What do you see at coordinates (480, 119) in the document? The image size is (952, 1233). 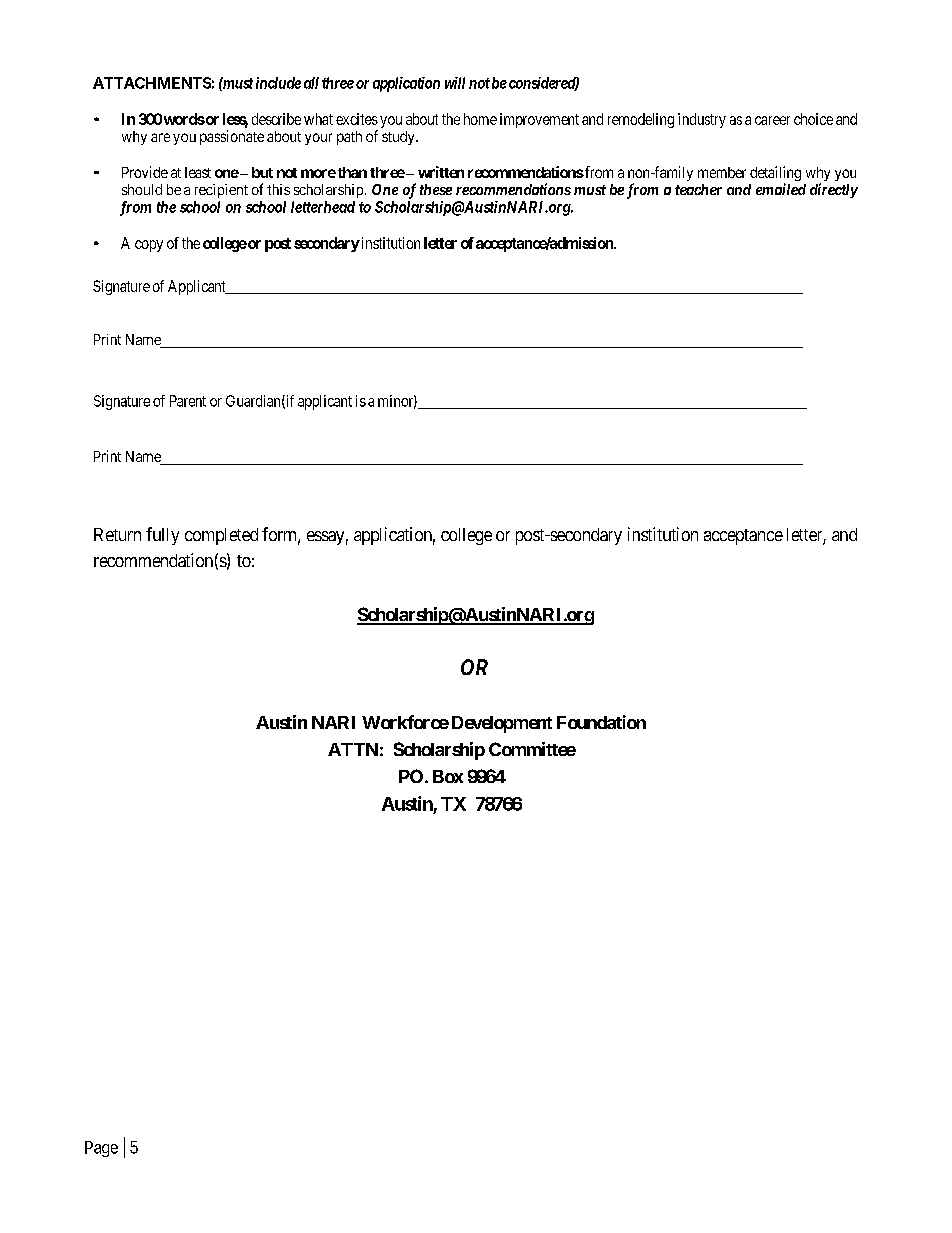 I see `home` at bounding box center [480, 119].
